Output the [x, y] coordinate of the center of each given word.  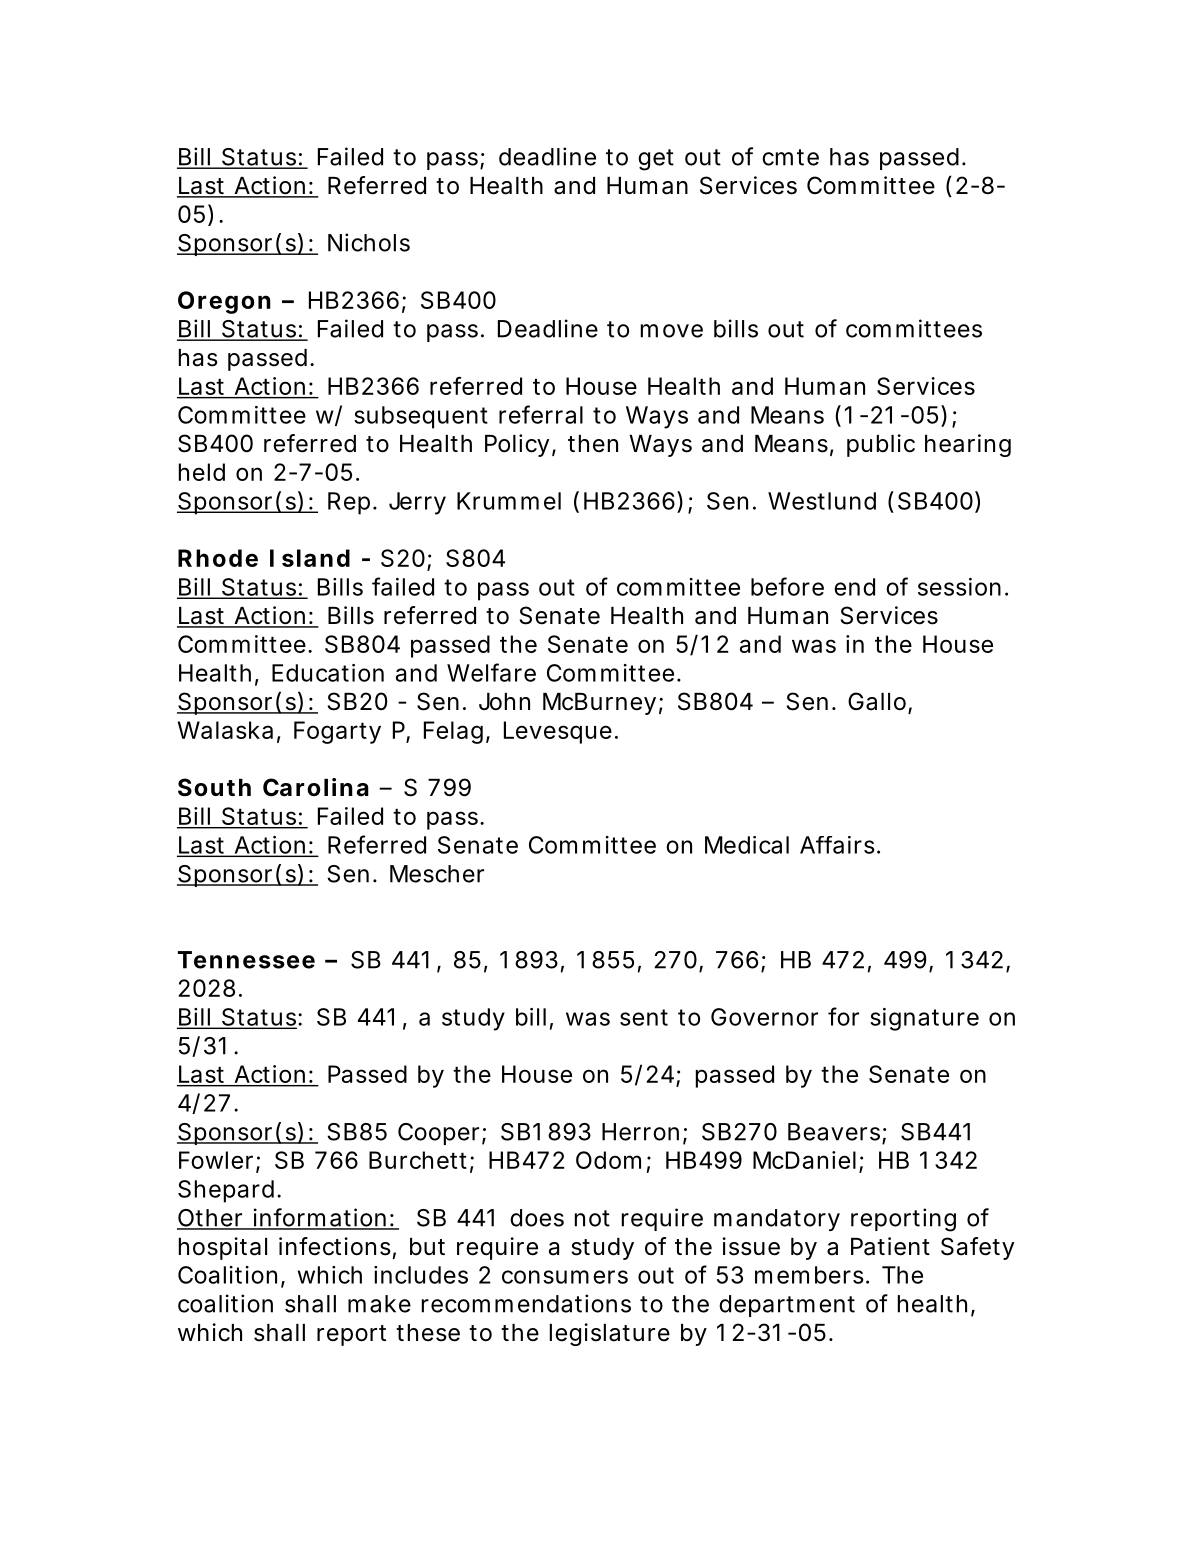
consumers [565, 1277]
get [656, 160]
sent [644, 1017]
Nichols [369, 242]
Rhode [218, 558]
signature [924, 1019]
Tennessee [246, 960]
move [672, 331]
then [593, 444]
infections [335, 1246]
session [959, 587]
